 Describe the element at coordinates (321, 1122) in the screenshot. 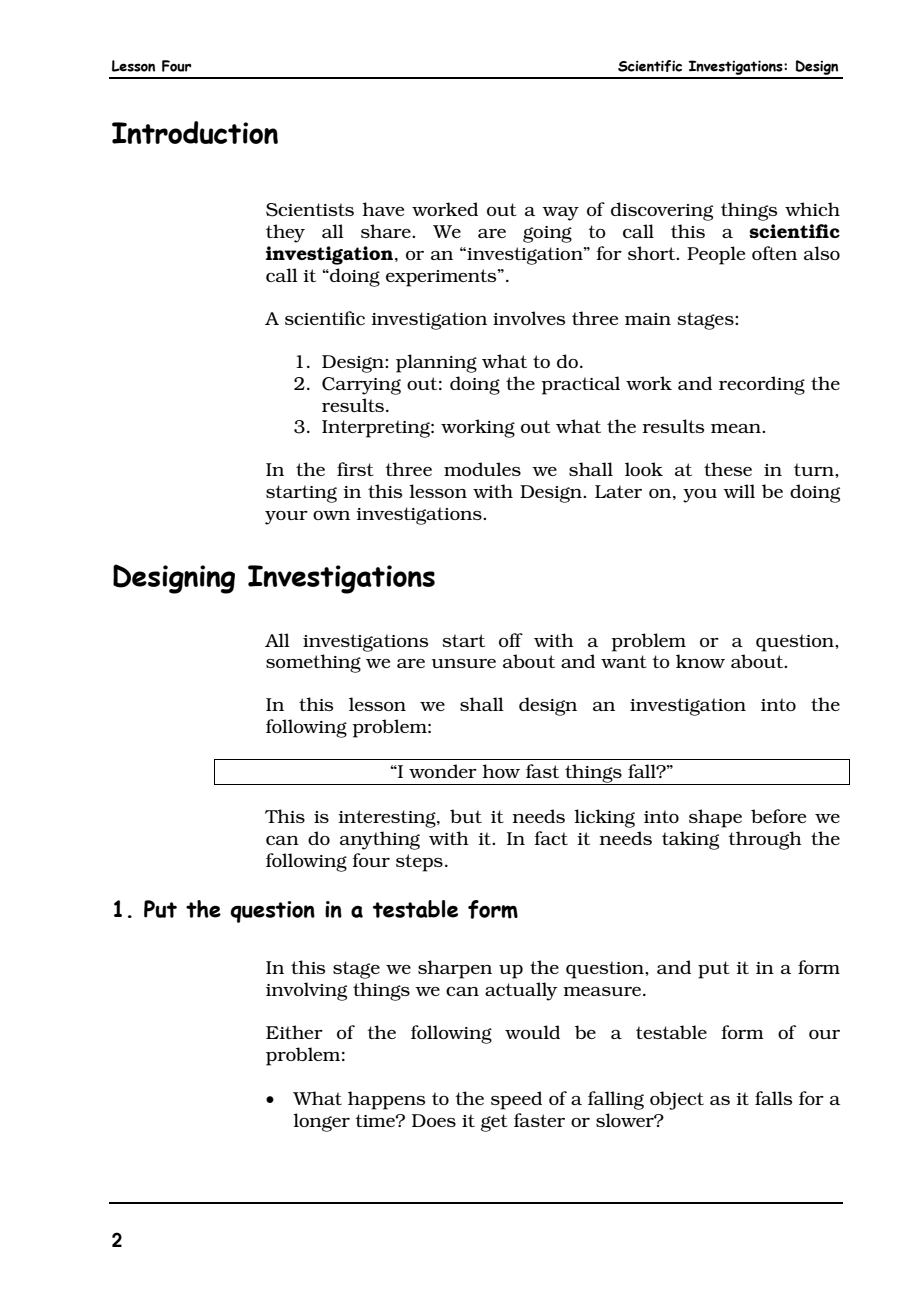

I see `longer` at that location.
